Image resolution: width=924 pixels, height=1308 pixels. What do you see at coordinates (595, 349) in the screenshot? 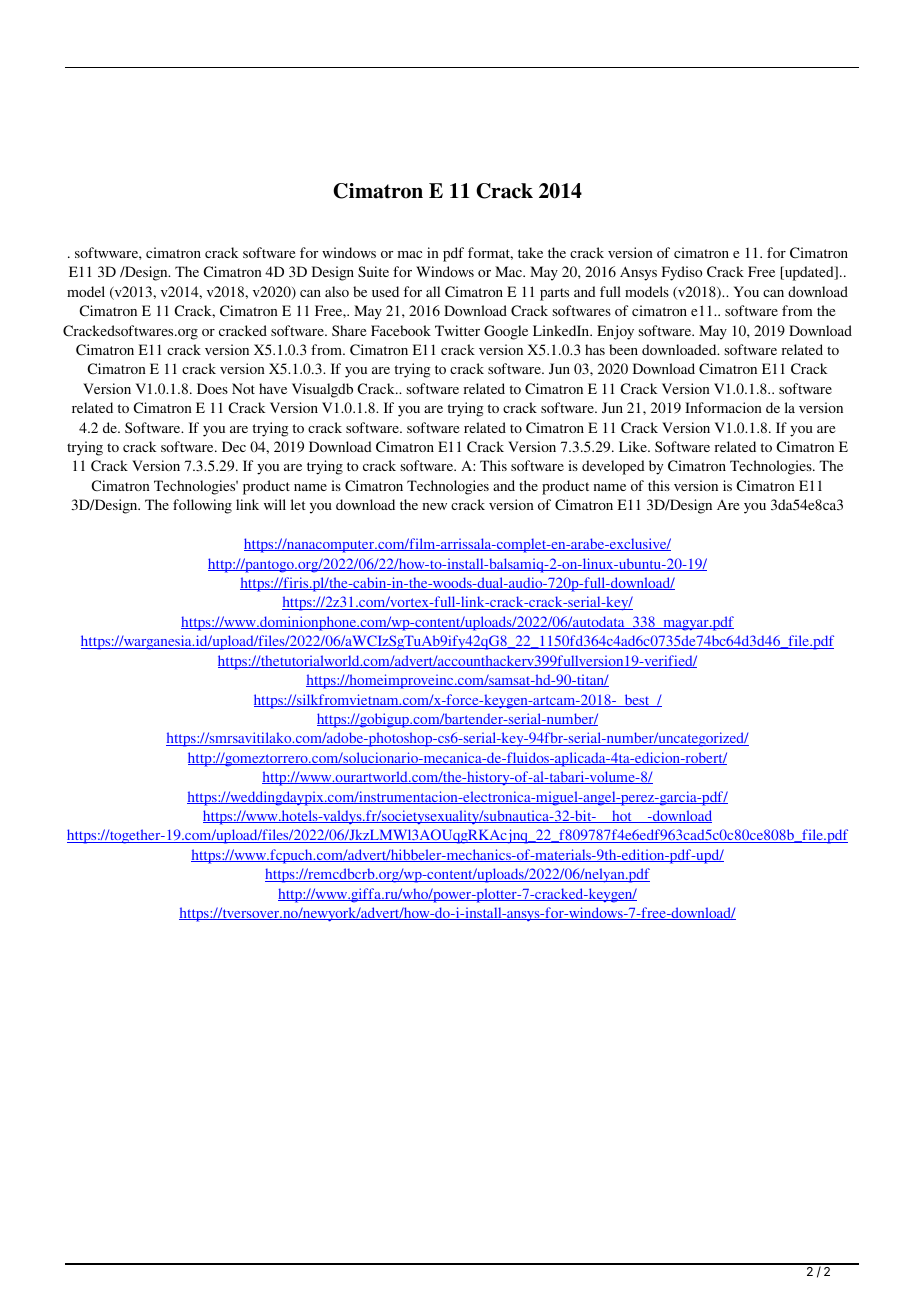
I see `has` at bounding box center [595, 349].
